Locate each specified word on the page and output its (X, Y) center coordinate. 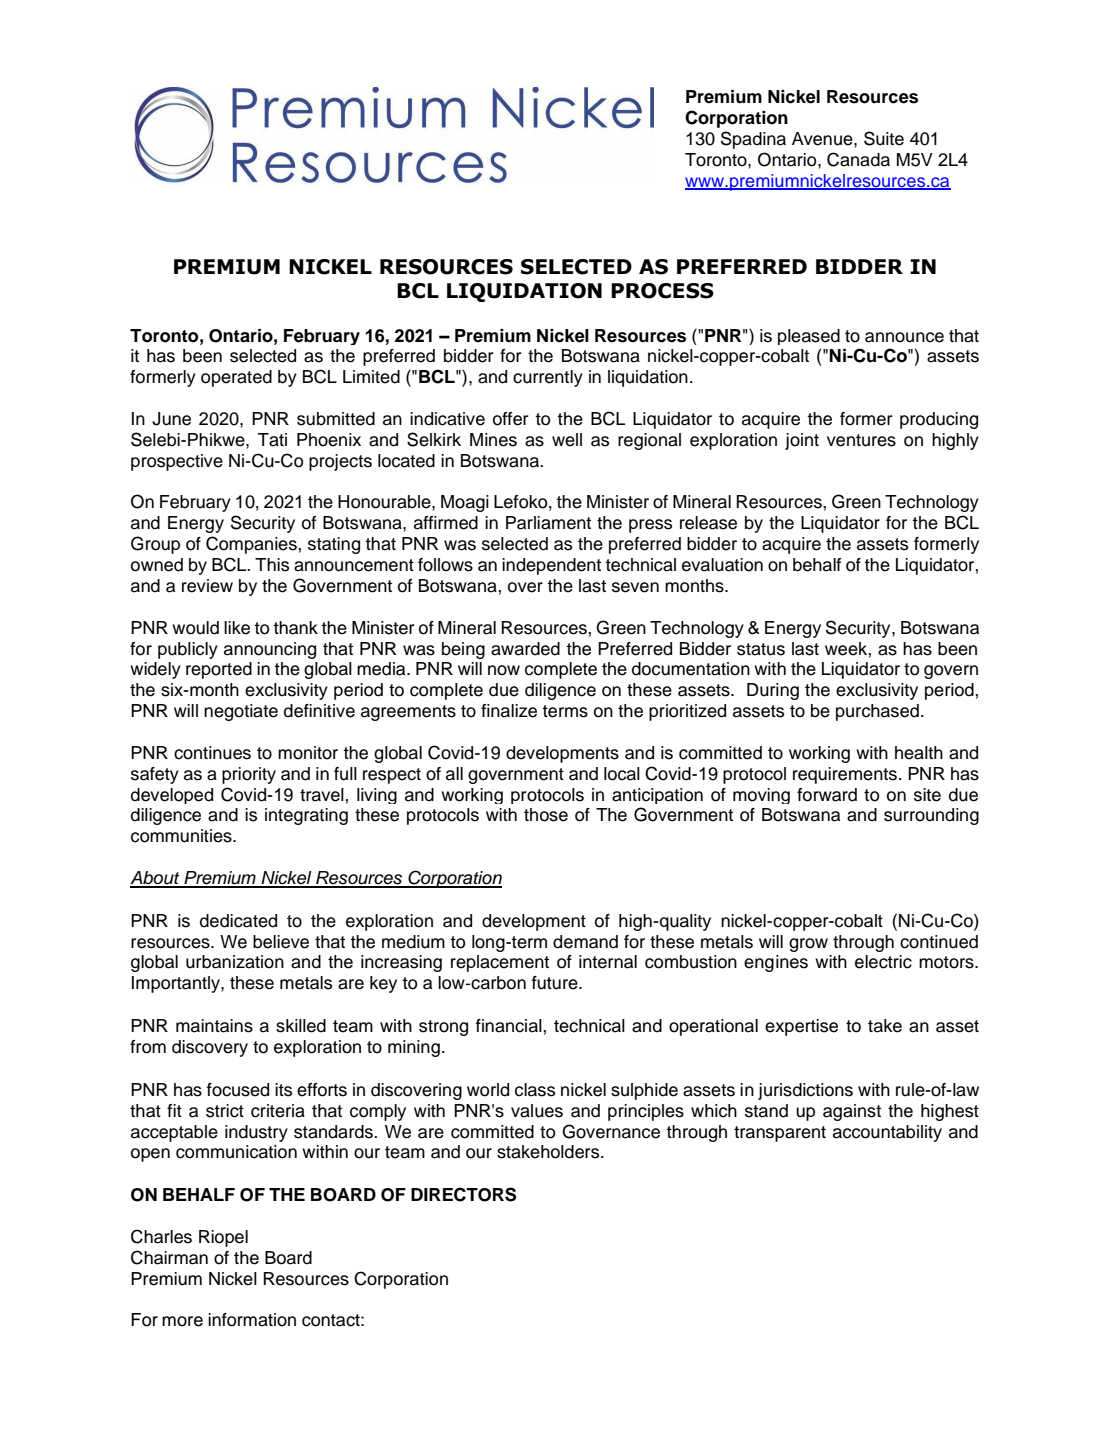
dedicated (238, 921)
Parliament (548, 523)
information (252, 1320)
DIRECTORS (463, 1194)
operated (236, 378)
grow (808, 945)
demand (585, 942)
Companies (251, 545)
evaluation (722, 565)
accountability (887, 1133)
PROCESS (662, 291)
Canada (858, 159)
